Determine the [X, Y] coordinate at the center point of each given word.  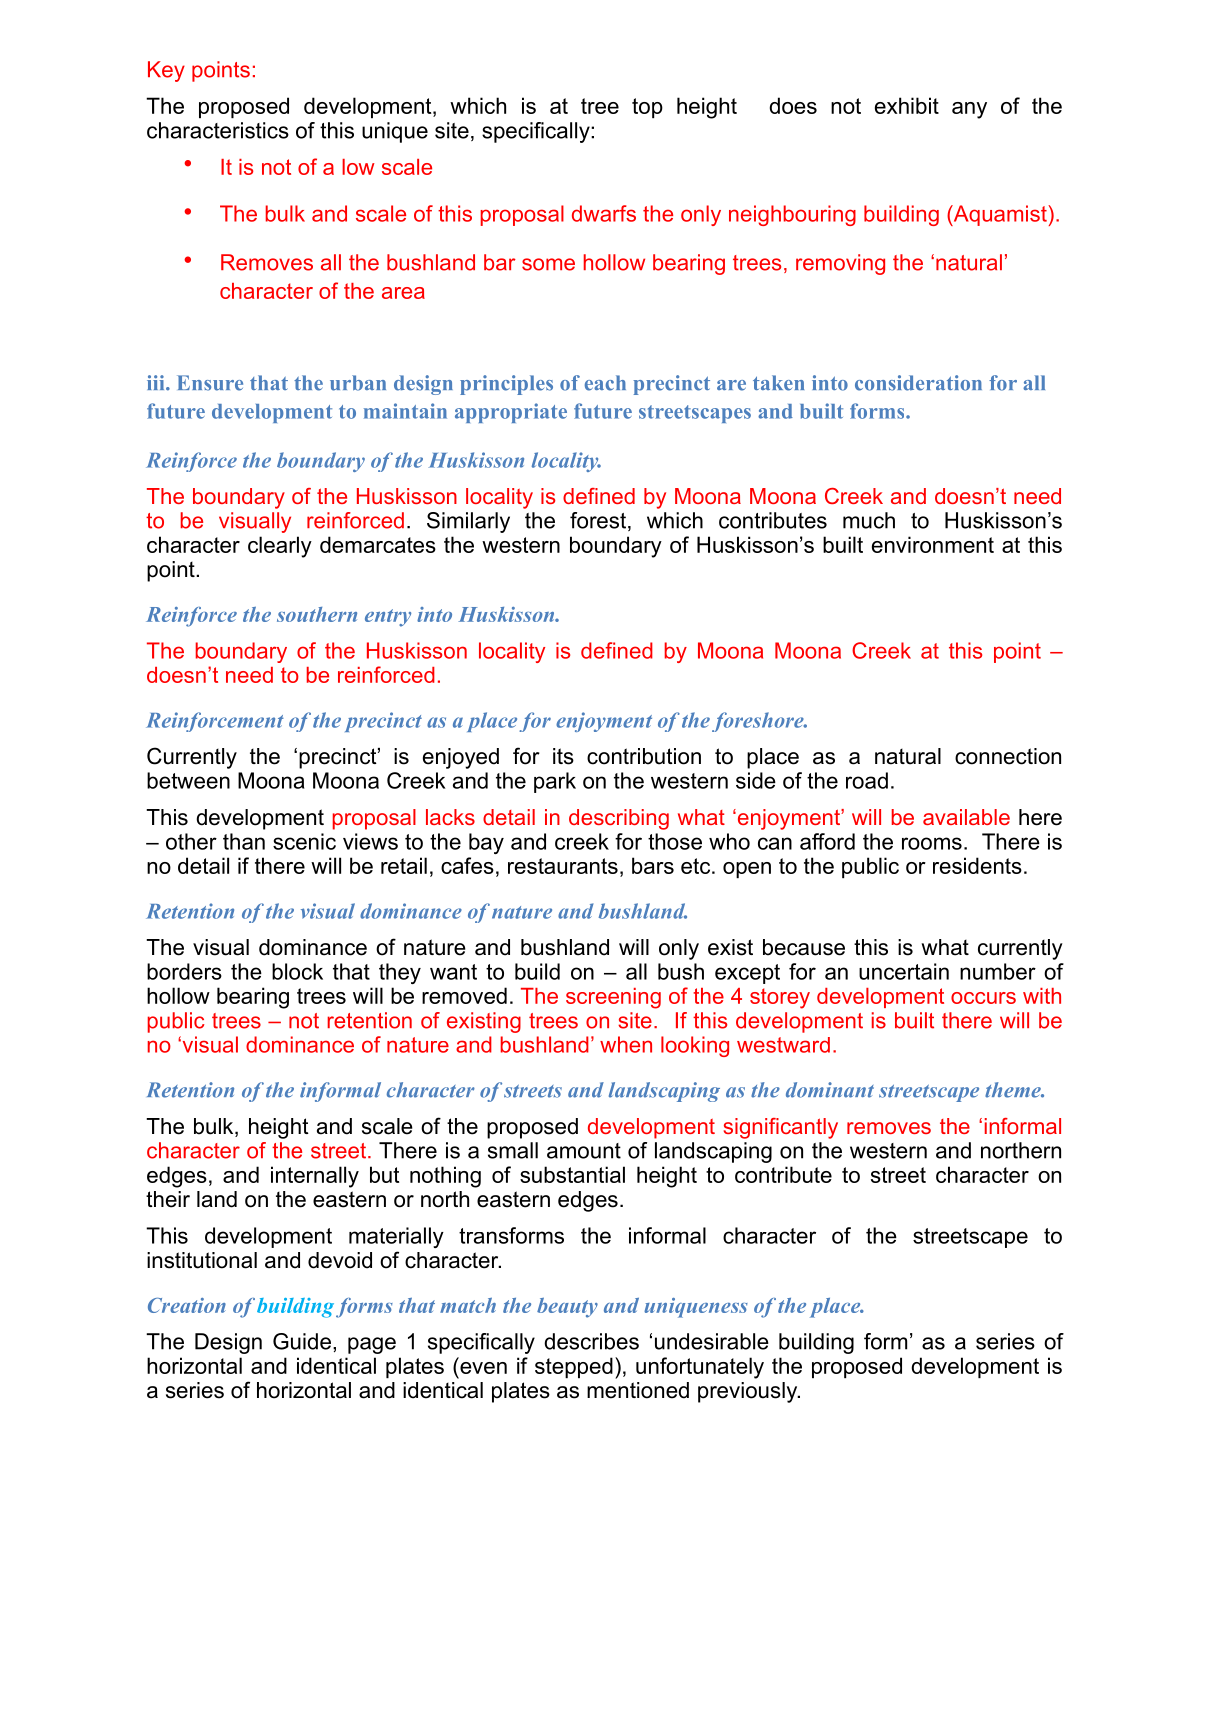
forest [598, 520]
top [647, 108]
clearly [280, 547]
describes [591, 1341]
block [297, 971]
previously [749, 1392]
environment [933, 544]
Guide [302, 1341]
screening [613, 998]
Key [166, 71]
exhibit [907, 105]
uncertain [904, 971]
